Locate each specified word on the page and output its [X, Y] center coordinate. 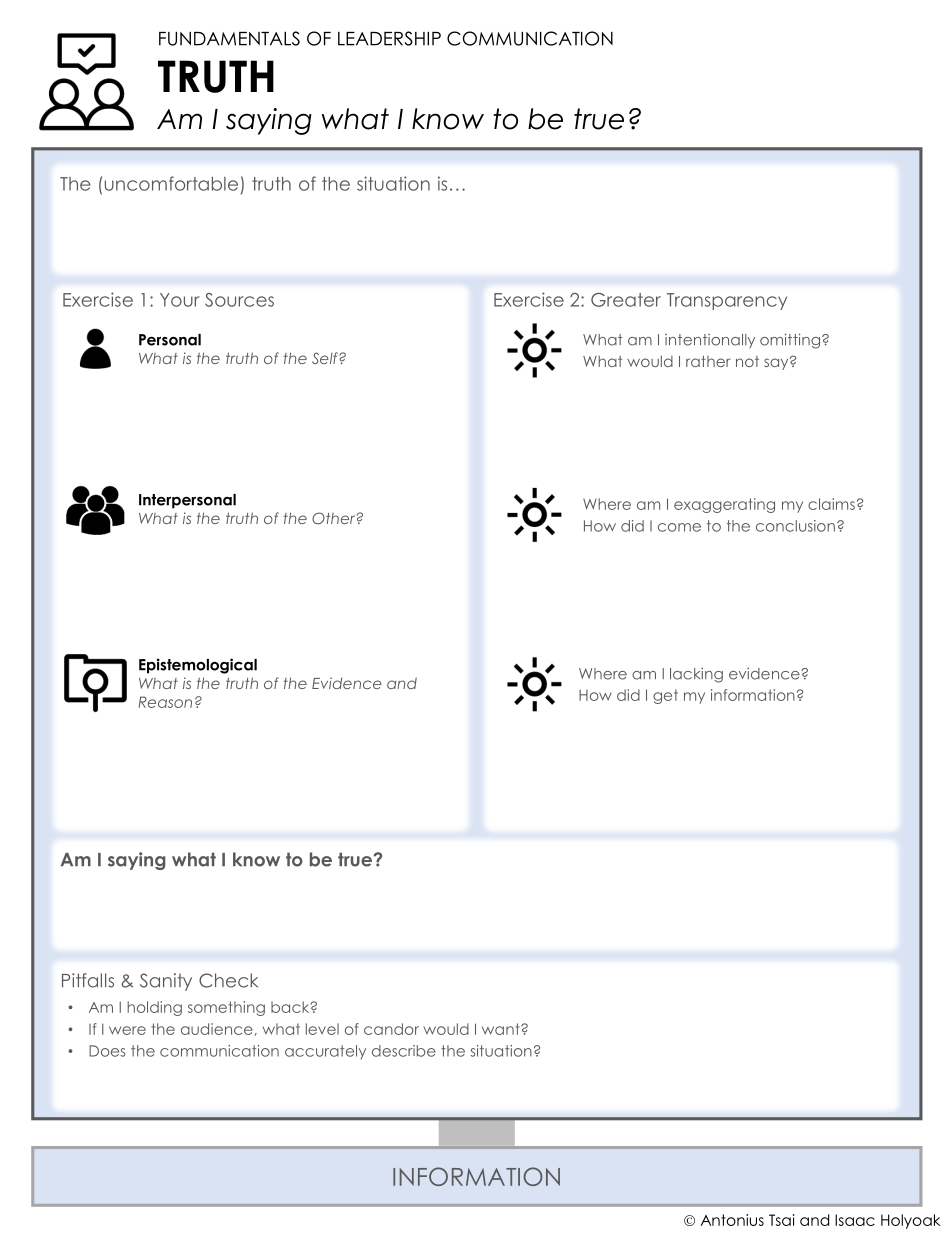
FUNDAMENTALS [229, 38]
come [679, 527]
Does [107, 1051]
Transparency [727, 301]
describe [404, 1051]
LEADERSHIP [389, 38]
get [665, 696]
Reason [165, 702]
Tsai [781, 1220]
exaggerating [724, 505]
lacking [696, 675]
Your [180, 300]
